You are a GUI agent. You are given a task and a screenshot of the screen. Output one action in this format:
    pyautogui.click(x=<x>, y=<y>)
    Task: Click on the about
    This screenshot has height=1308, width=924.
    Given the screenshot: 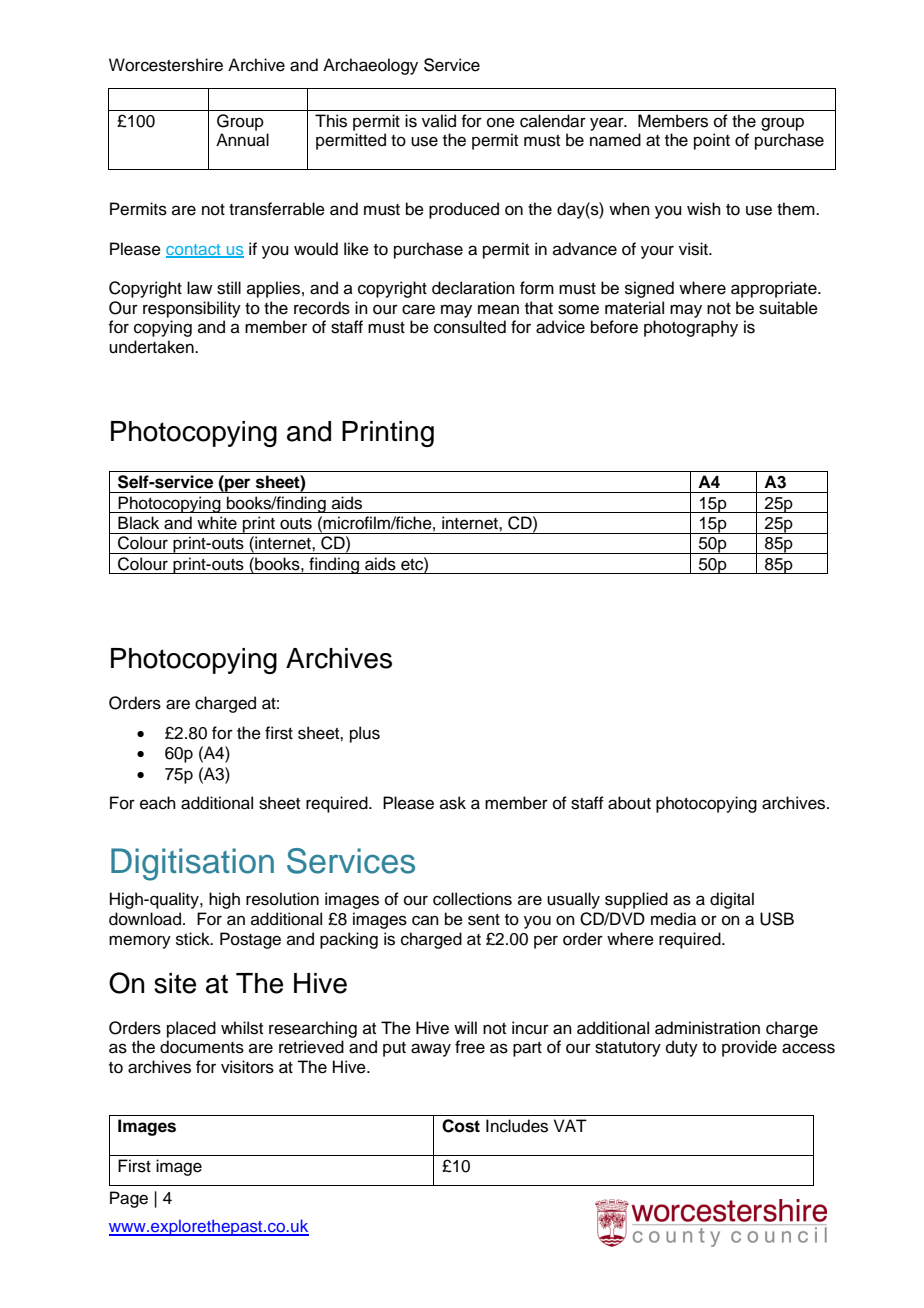 What is the action you would take?
    pyautogui.click(x=629, y=803)
